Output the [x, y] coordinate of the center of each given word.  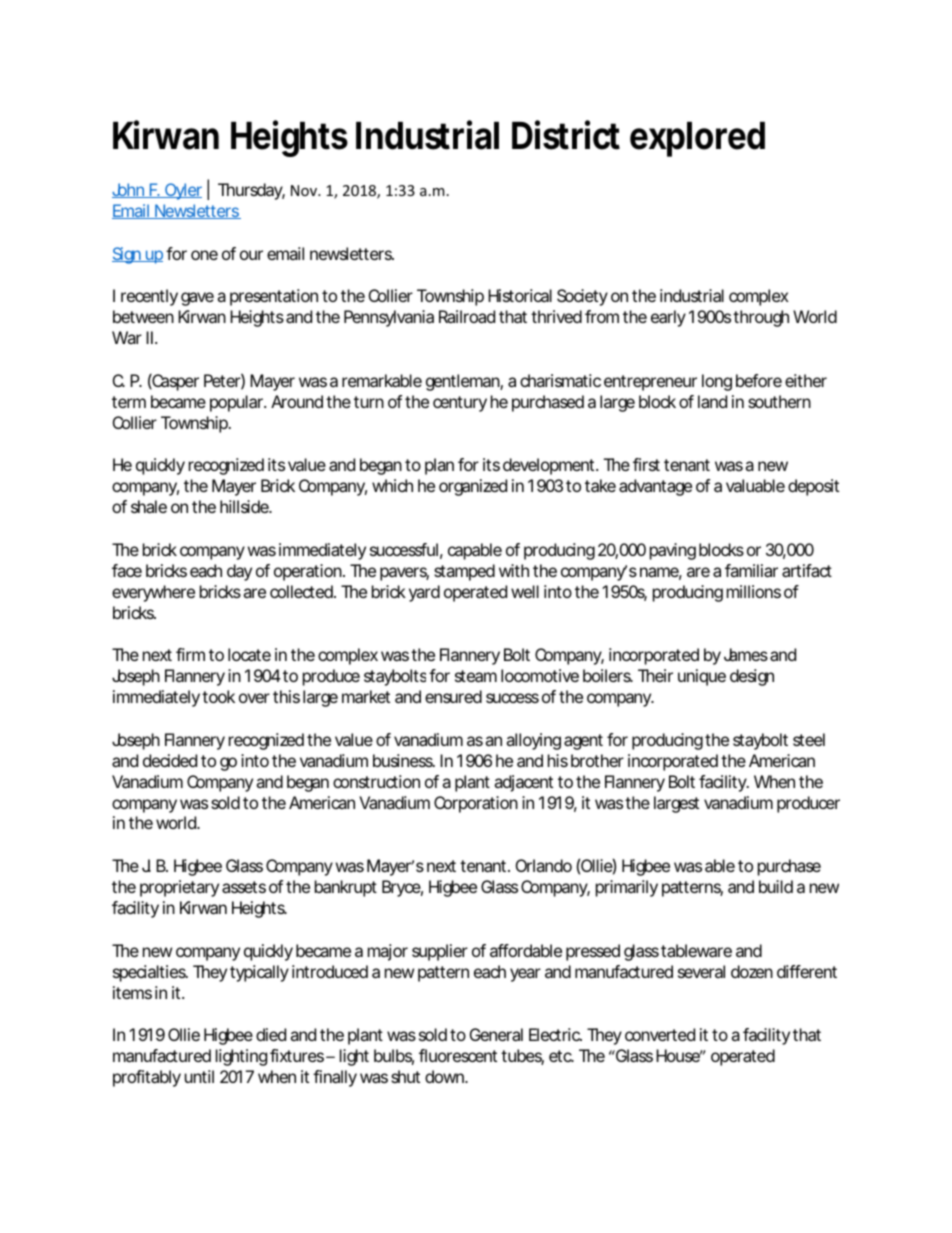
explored [697, 139]
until [199, 1076]
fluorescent [458, 1055]
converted [660, 1034]
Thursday [251, 191]
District [566, 135]
